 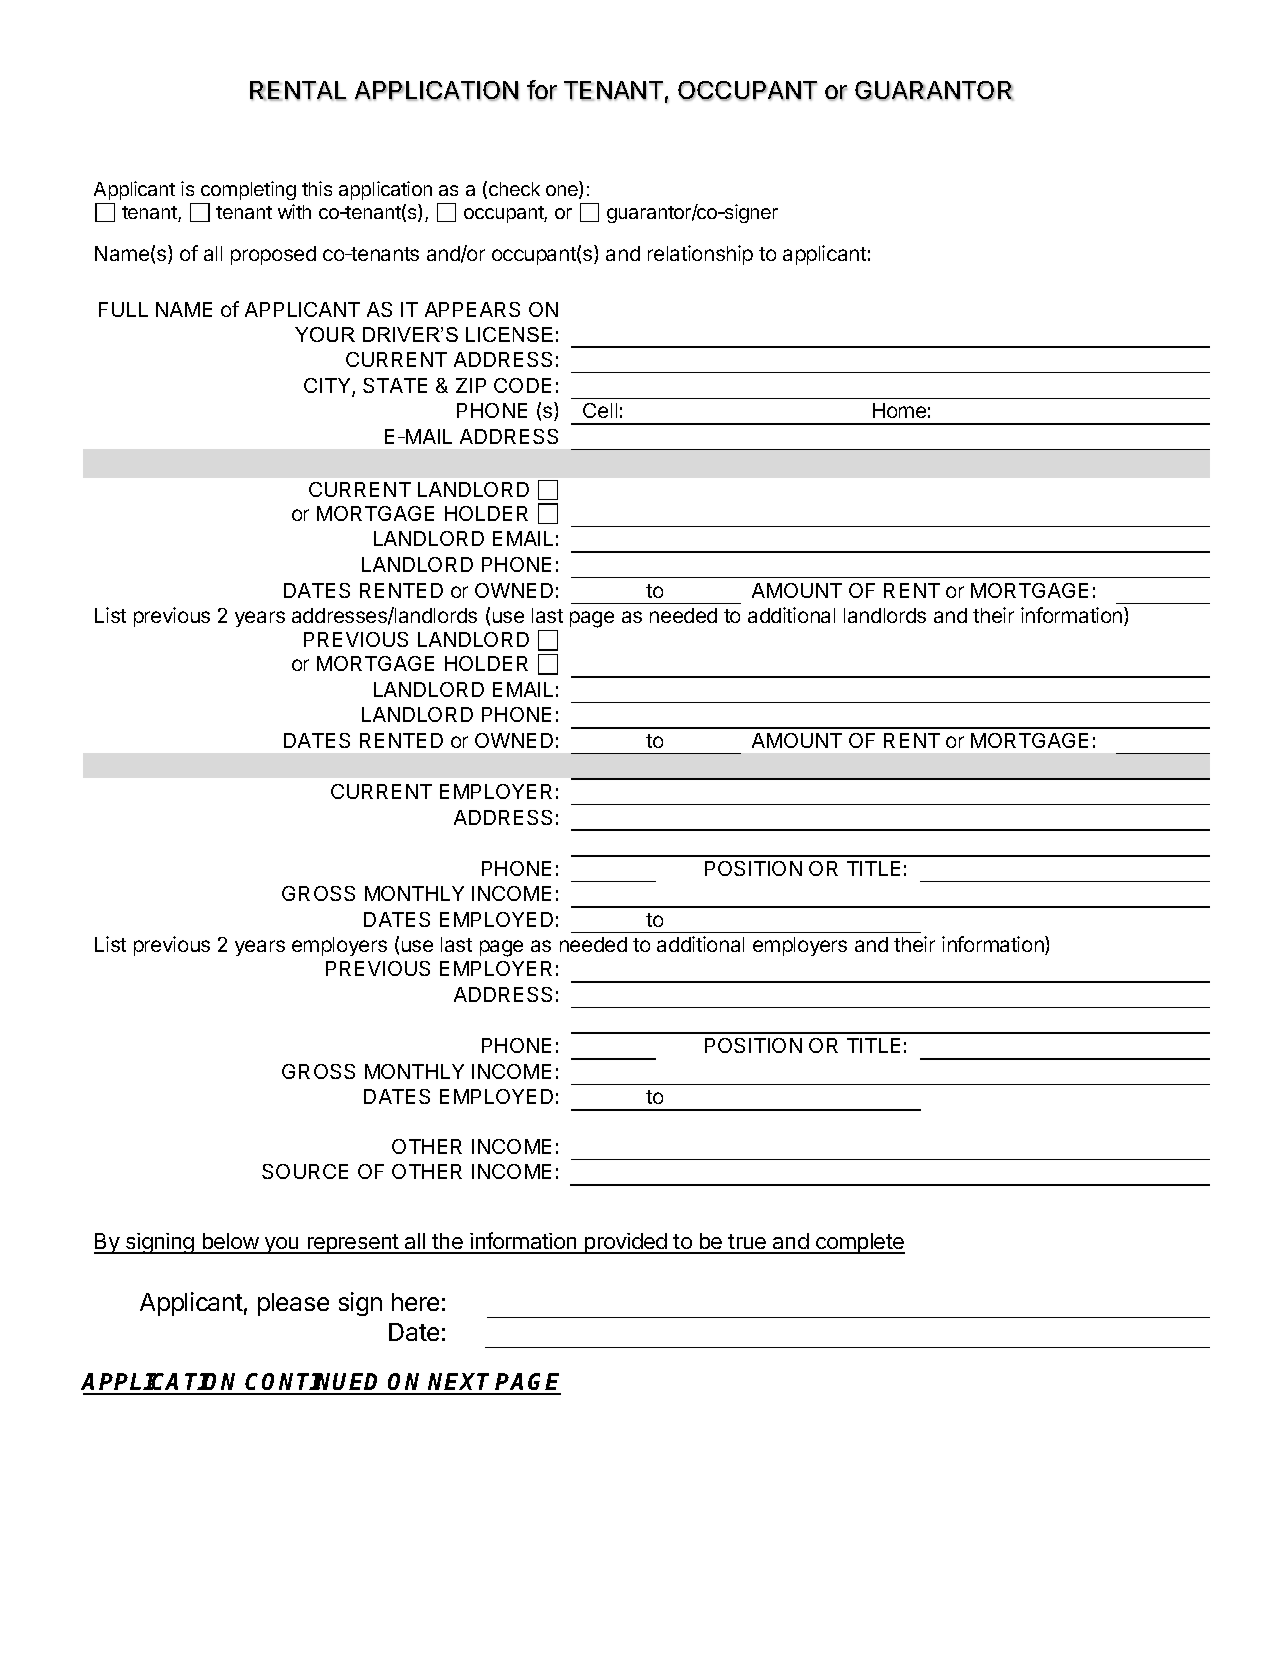 I want to click on relationship, so click(x=700, y=255).
